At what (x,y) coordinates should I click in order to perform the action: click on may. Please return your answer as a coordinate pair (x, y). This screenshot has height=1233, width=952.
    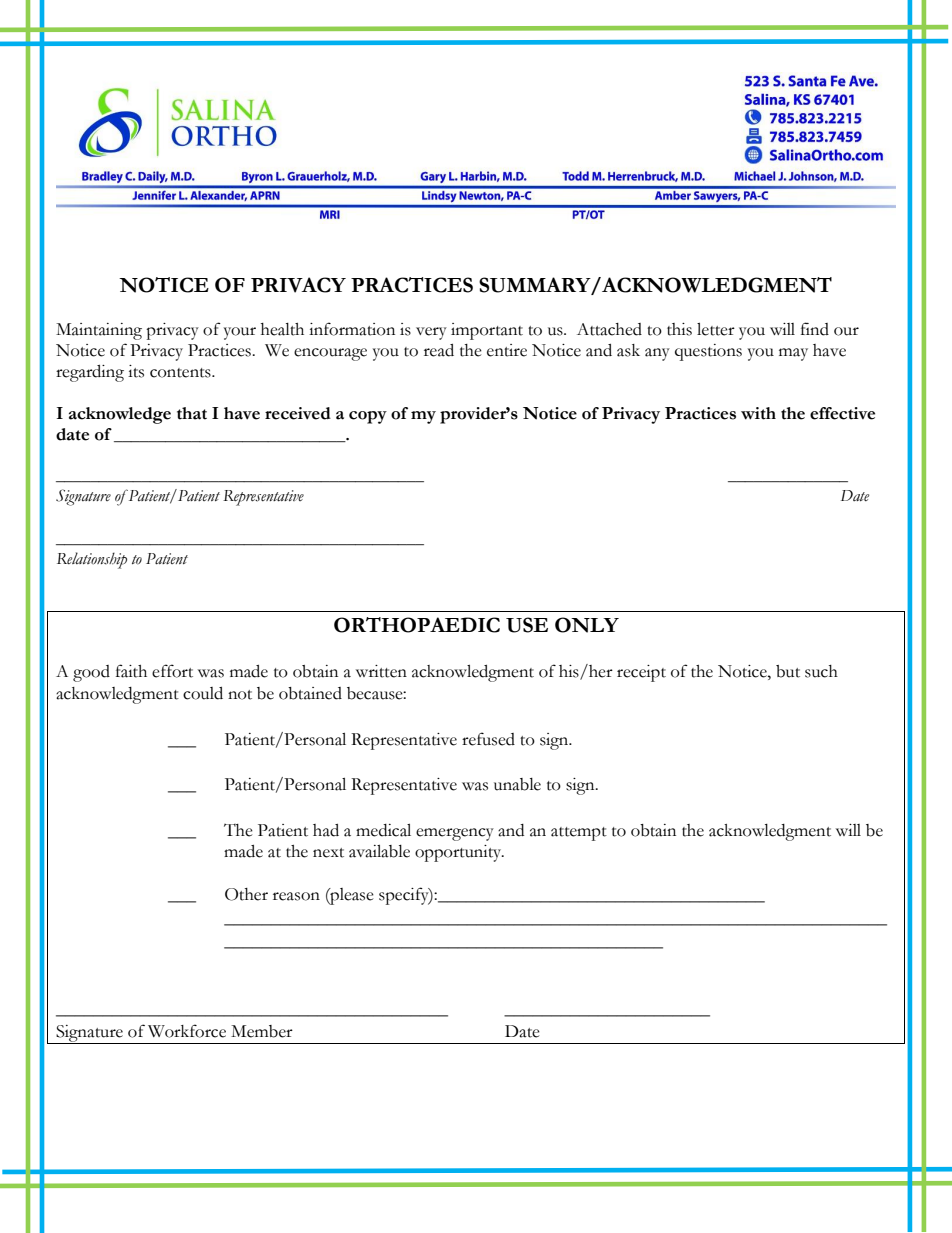
    Looking at the image, I should click on (793, 354).
